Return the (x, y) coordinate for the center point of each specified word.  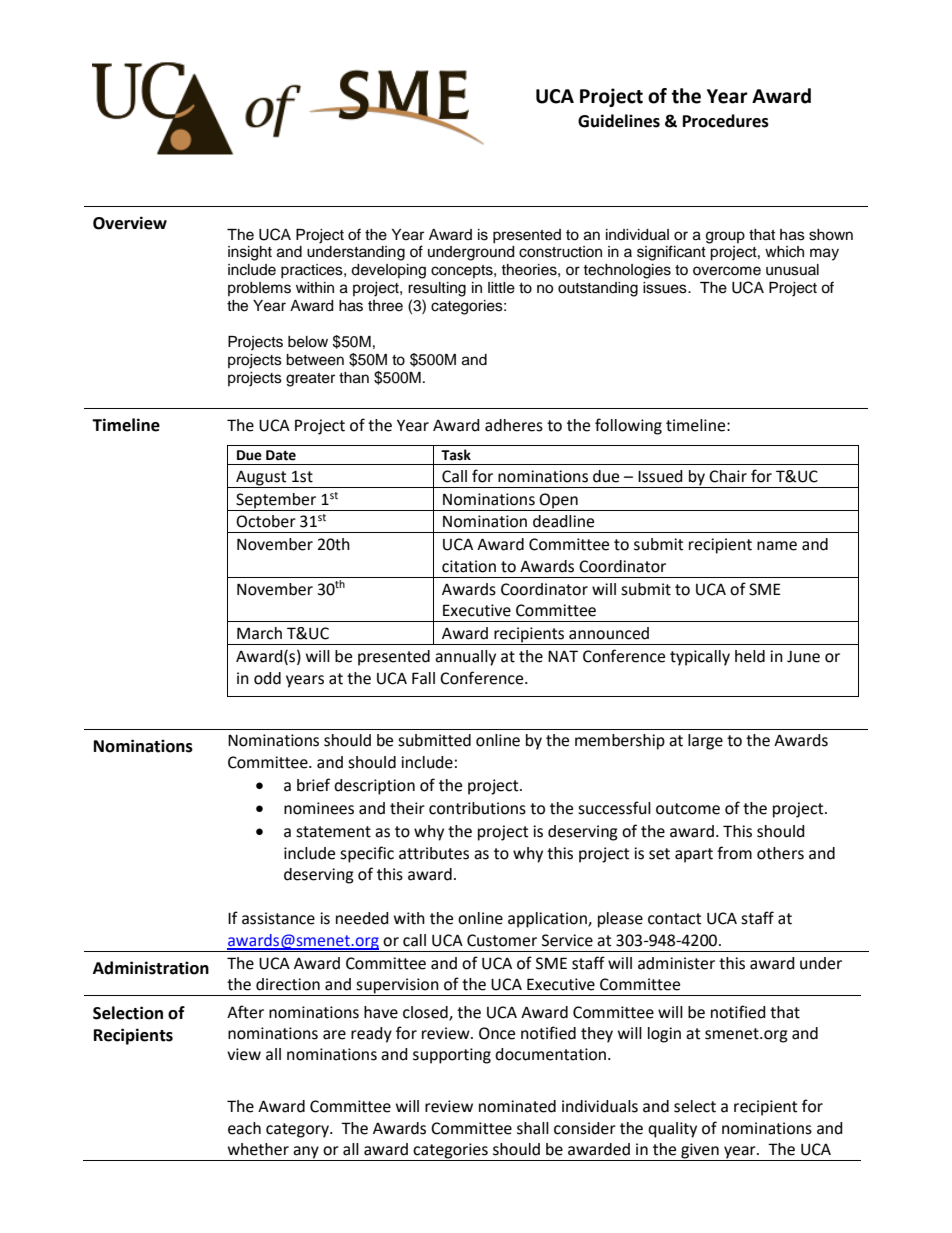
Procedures (726, 121)
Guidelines (619, 121)
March (259, 633)
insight (250, 253)
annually (465, 658)
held (750, 656)
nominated (517, 1106)
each (244, 1128)
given (700, 1152)
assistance (278, 918)
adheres (514, 425)
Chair (728, 476)
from (734, 853)
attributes (434, 853)
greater (310, 380)
